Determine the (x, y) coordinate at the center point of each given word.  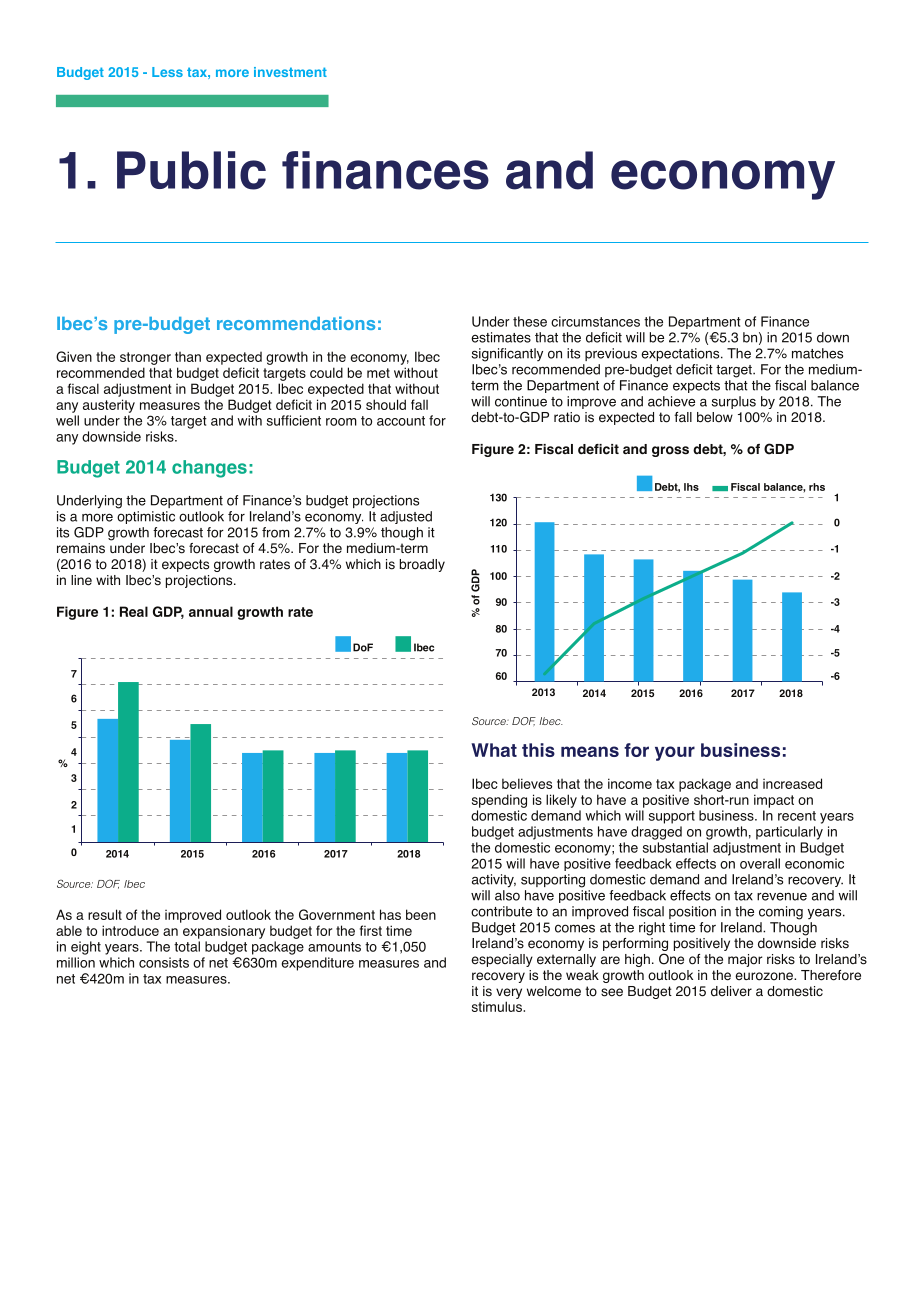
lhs (691, 487)
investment (290, 72)
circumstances (595, 321)
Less (167, 72)
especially (502, 960)
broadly (422, 565)
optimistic (146, 517)
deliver (731, 991)
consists (164, 962)
